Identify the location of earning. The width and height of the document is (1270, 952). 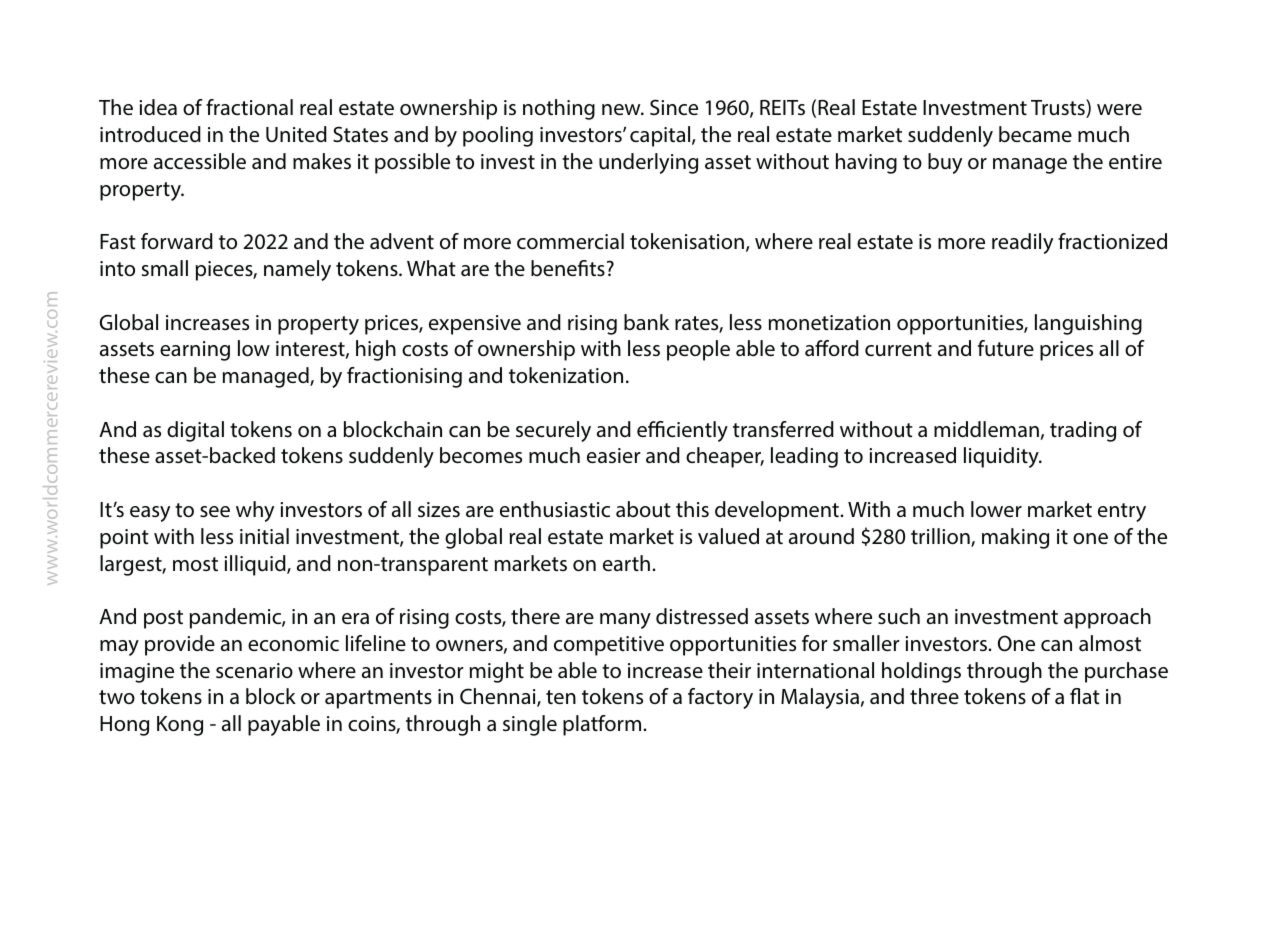
(195, 351).
